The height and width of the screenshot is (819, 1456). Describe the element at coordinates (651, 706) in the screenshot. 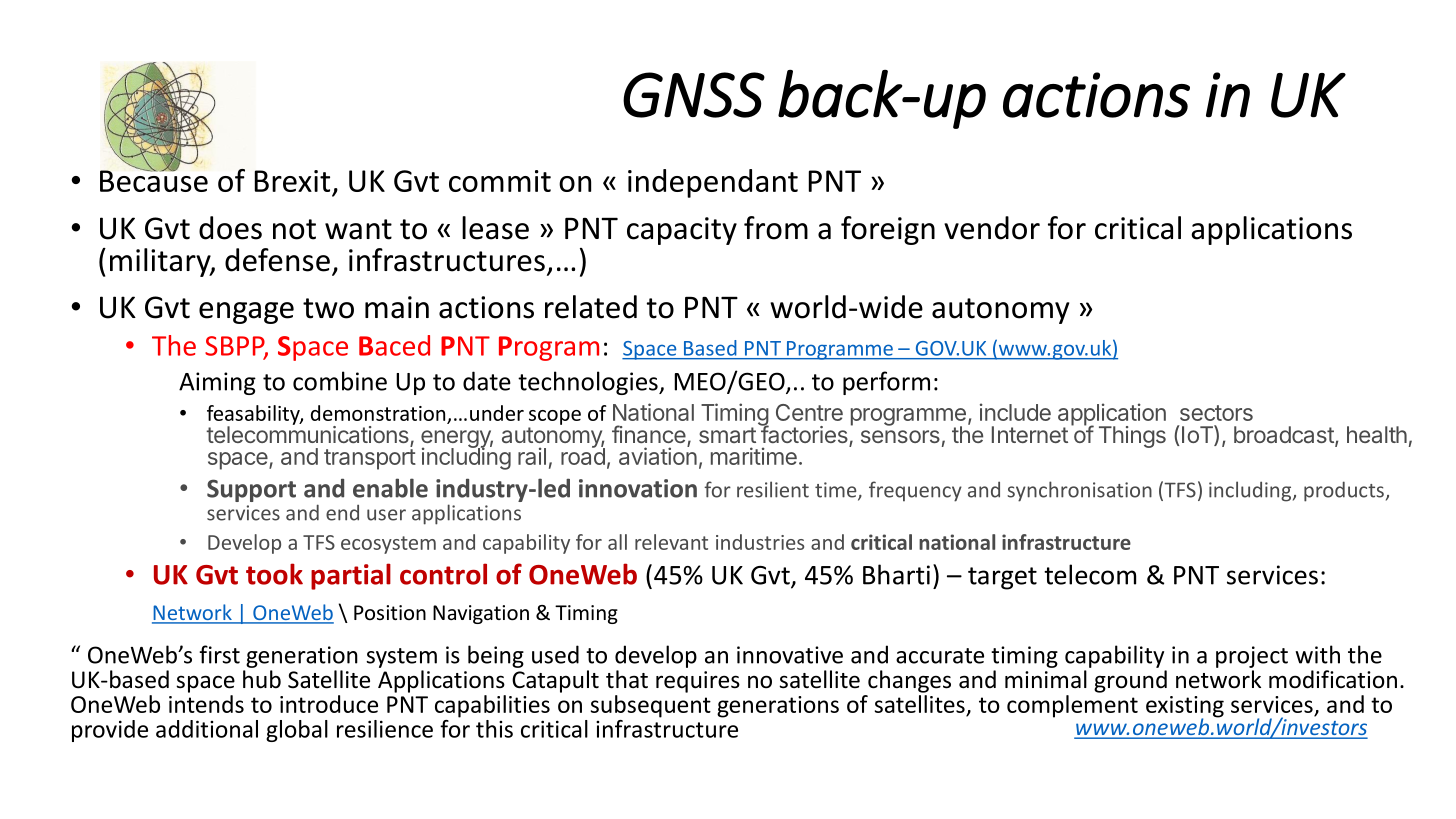

I see `subsequent` at that location.
